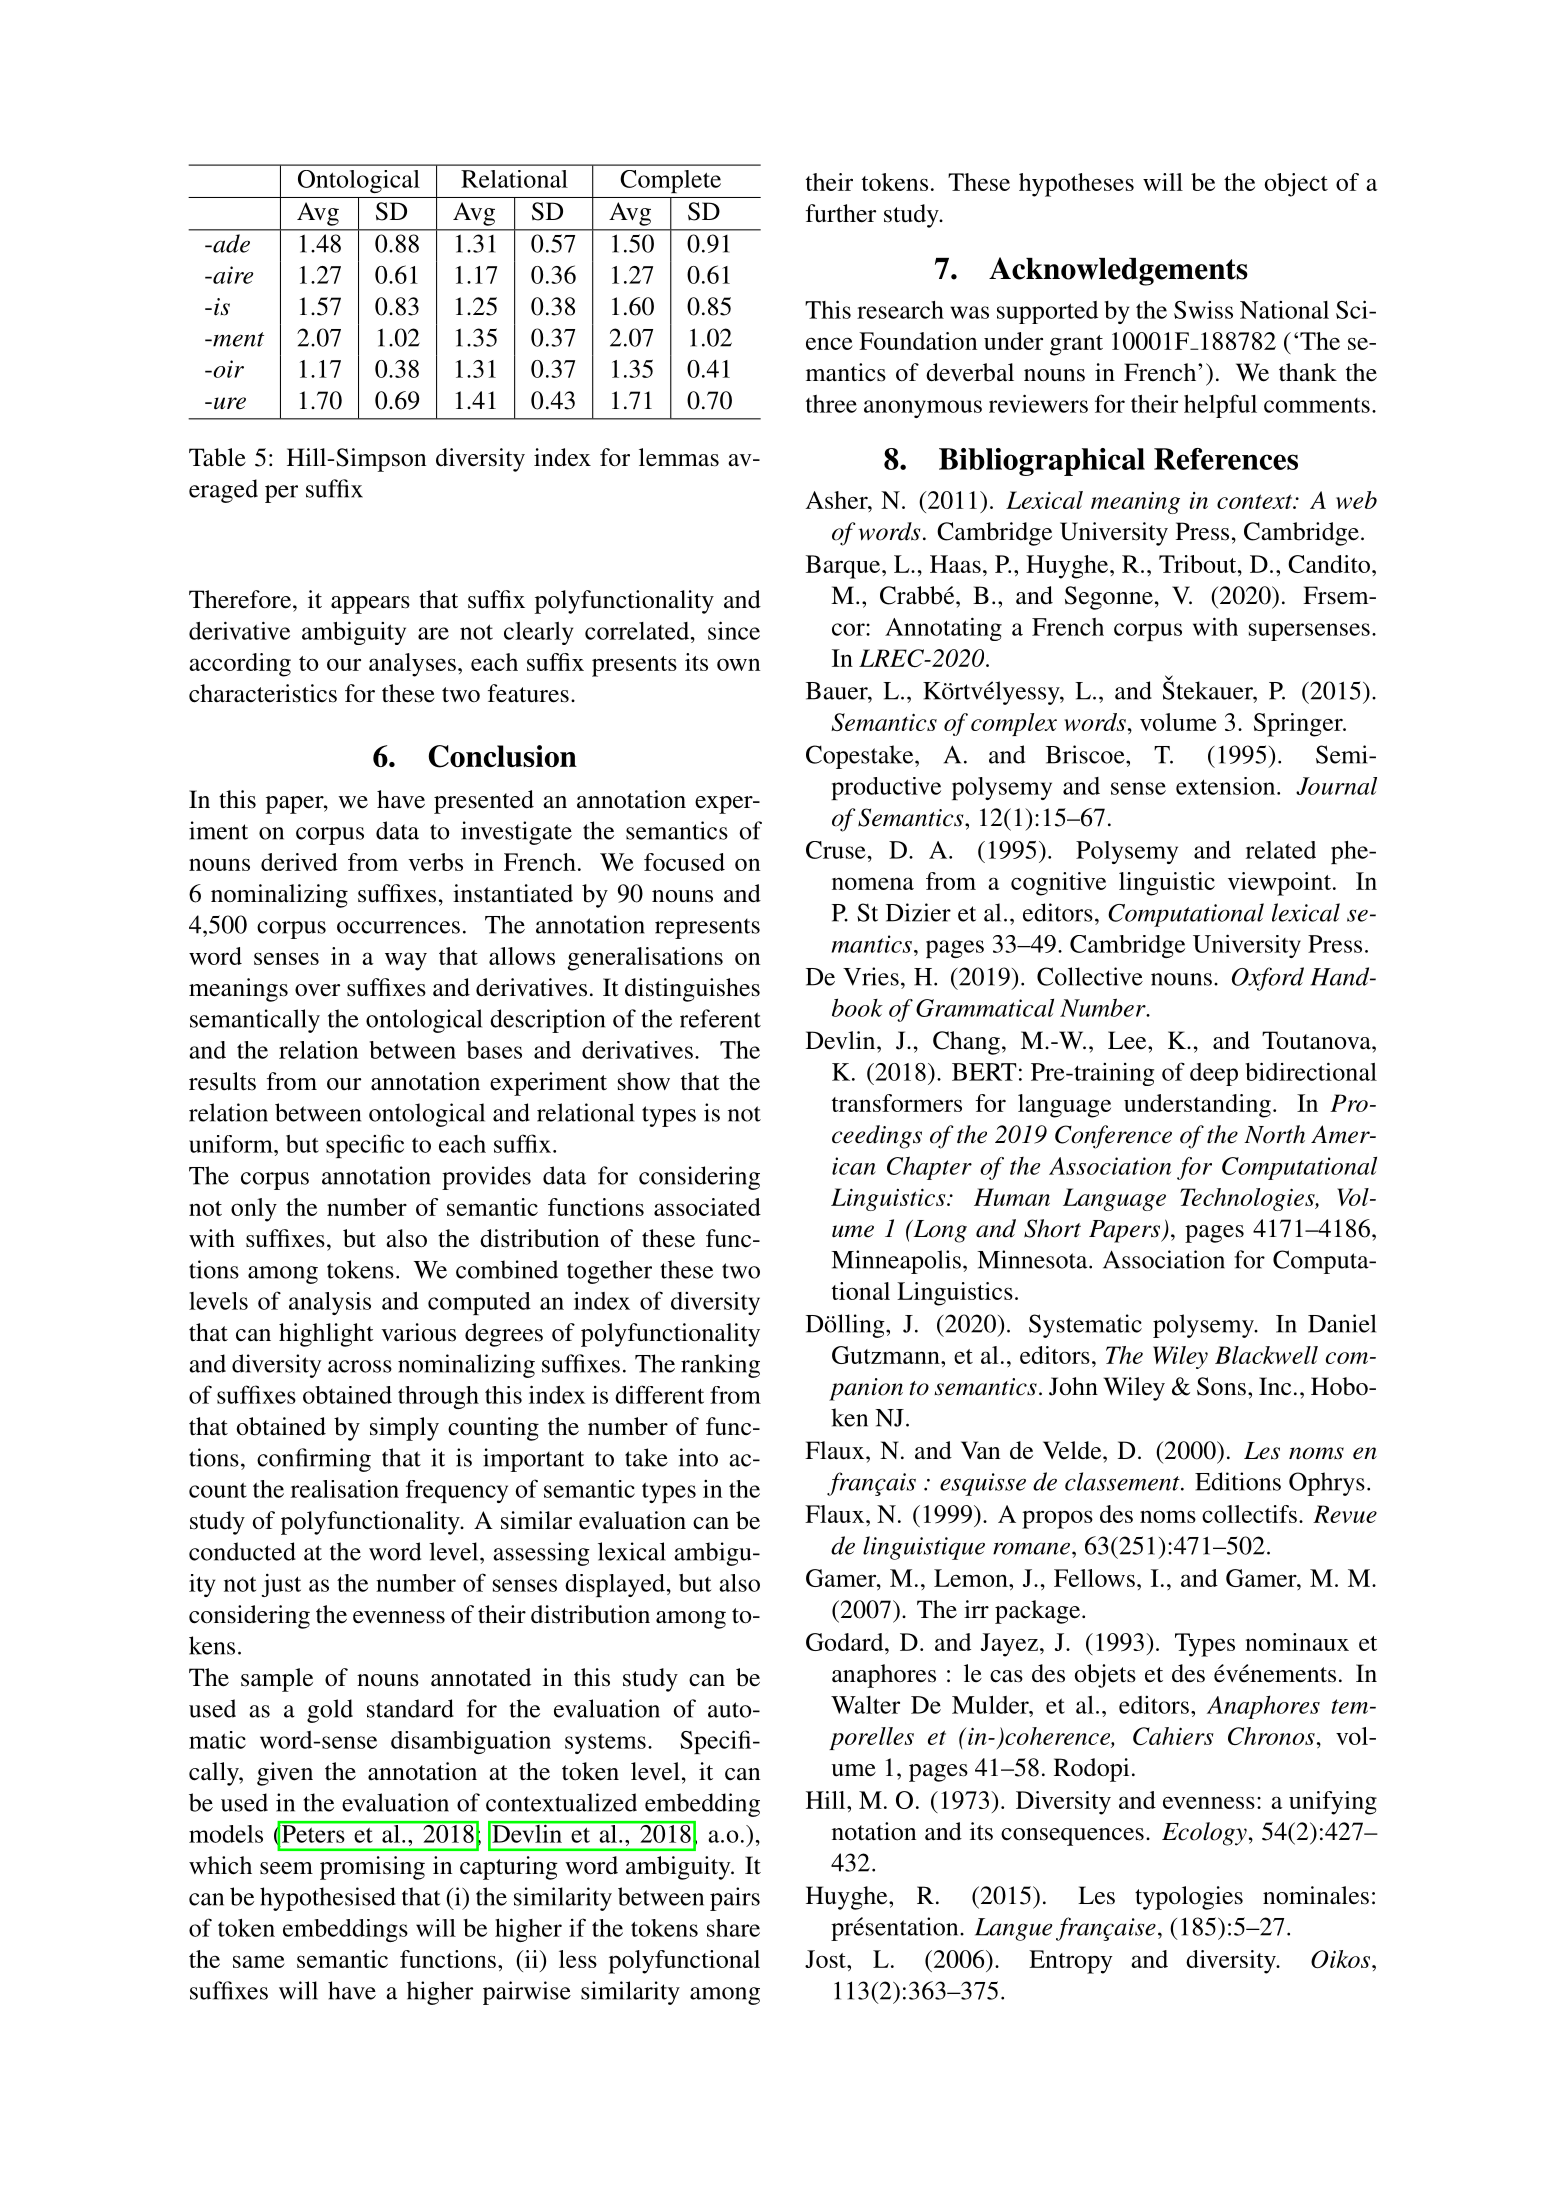  Describe the element at coordinates (846, 1642) in the image. I see `Godard` at that location.
